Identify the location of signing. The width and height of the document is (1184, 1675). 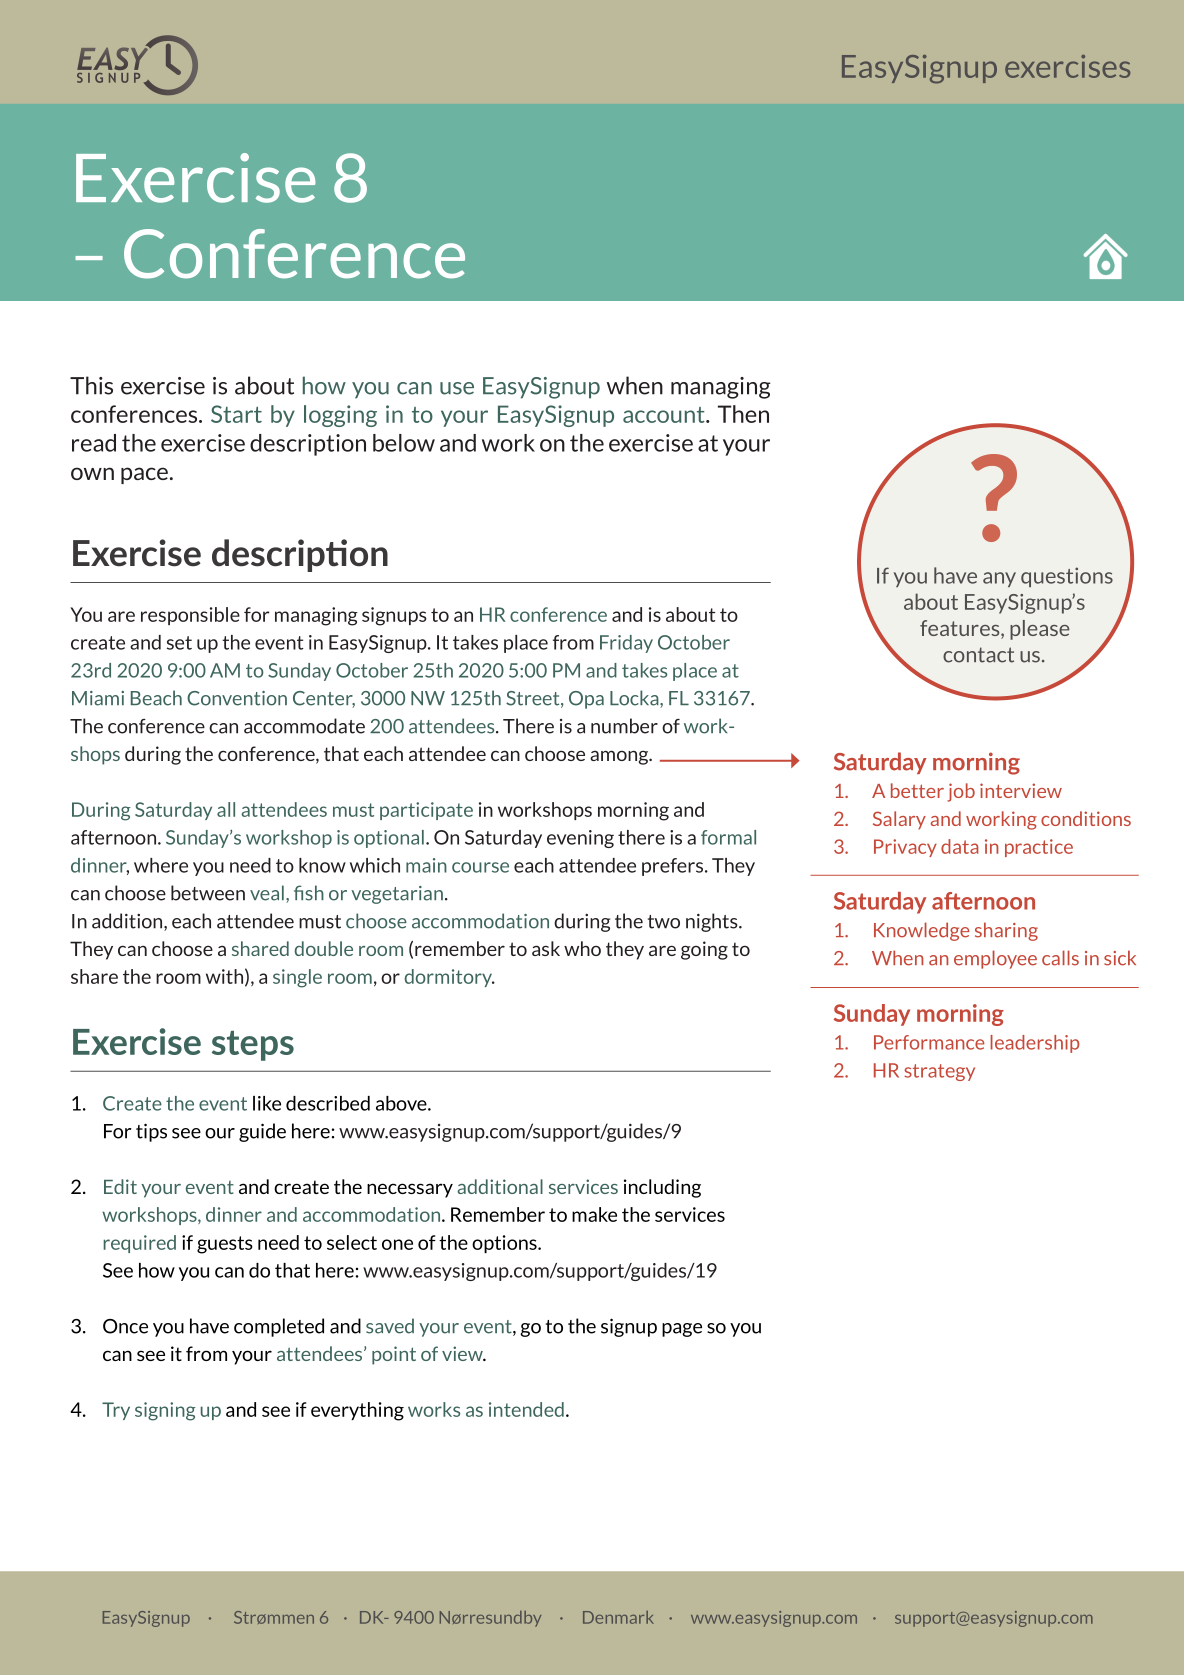
(165, 1411).
